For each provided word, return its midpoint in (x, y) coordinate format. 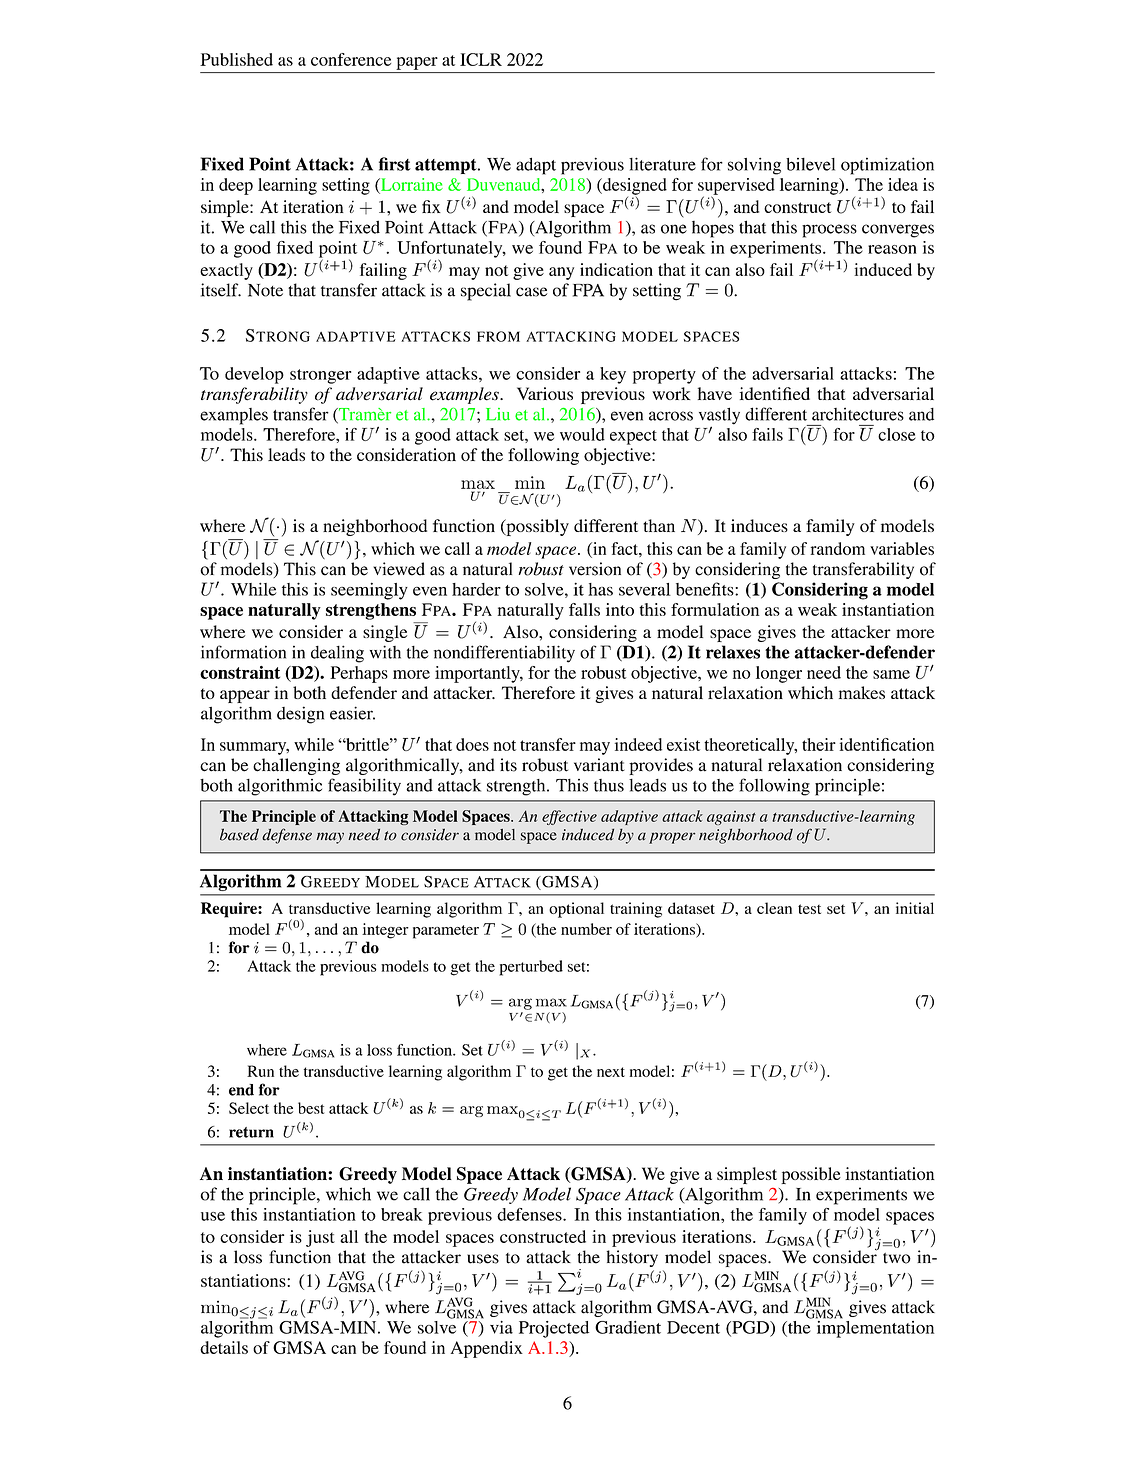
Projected (554, 1329)
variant (599, 765)
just (320, 1238)
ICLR (481, 59)
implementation (875, 1328)
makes (862, 692)
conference (351, 59)
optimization (887, 166)
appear (245, 696)
